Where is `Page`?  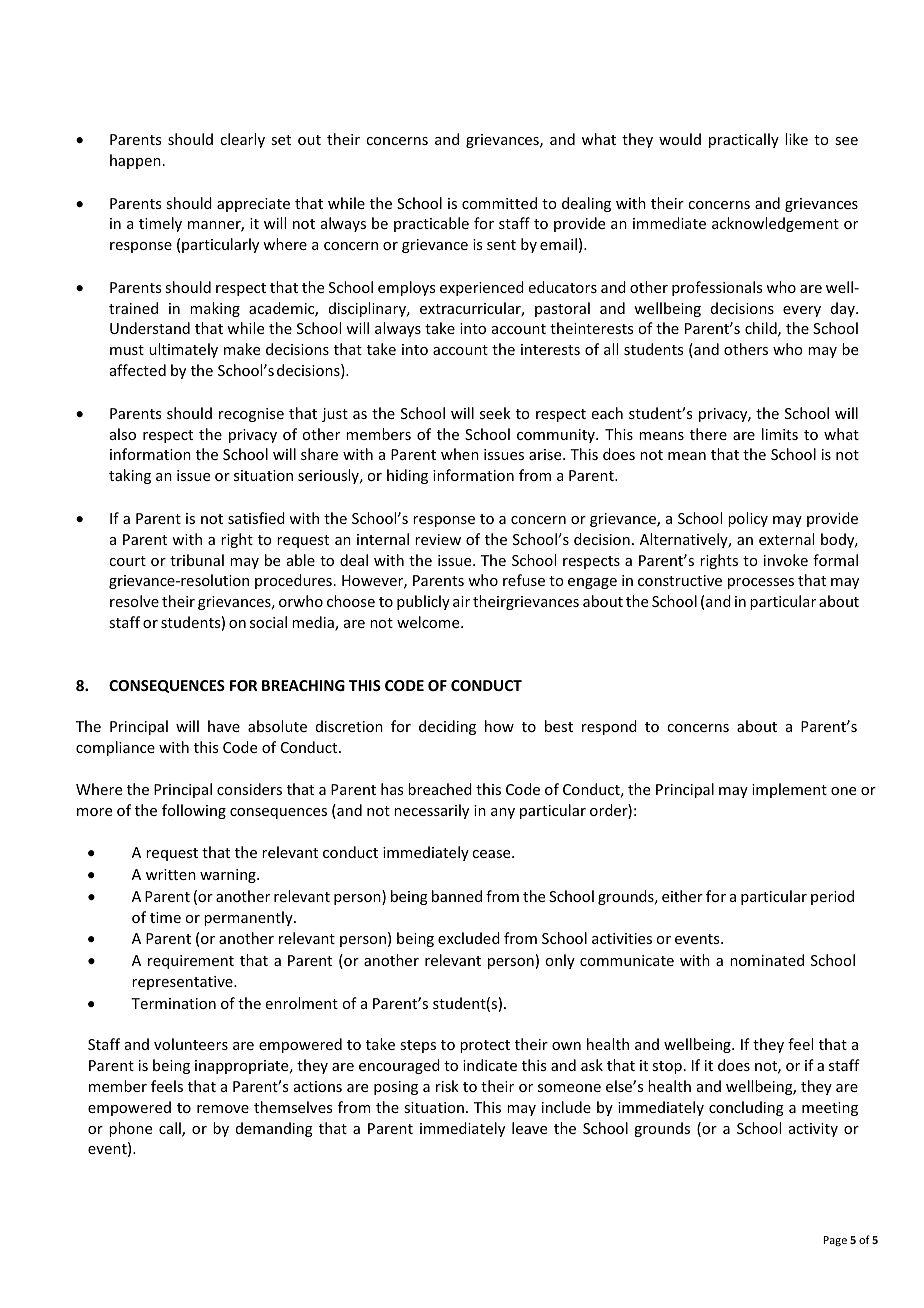
Page is located at coordinates (835, 1241).
